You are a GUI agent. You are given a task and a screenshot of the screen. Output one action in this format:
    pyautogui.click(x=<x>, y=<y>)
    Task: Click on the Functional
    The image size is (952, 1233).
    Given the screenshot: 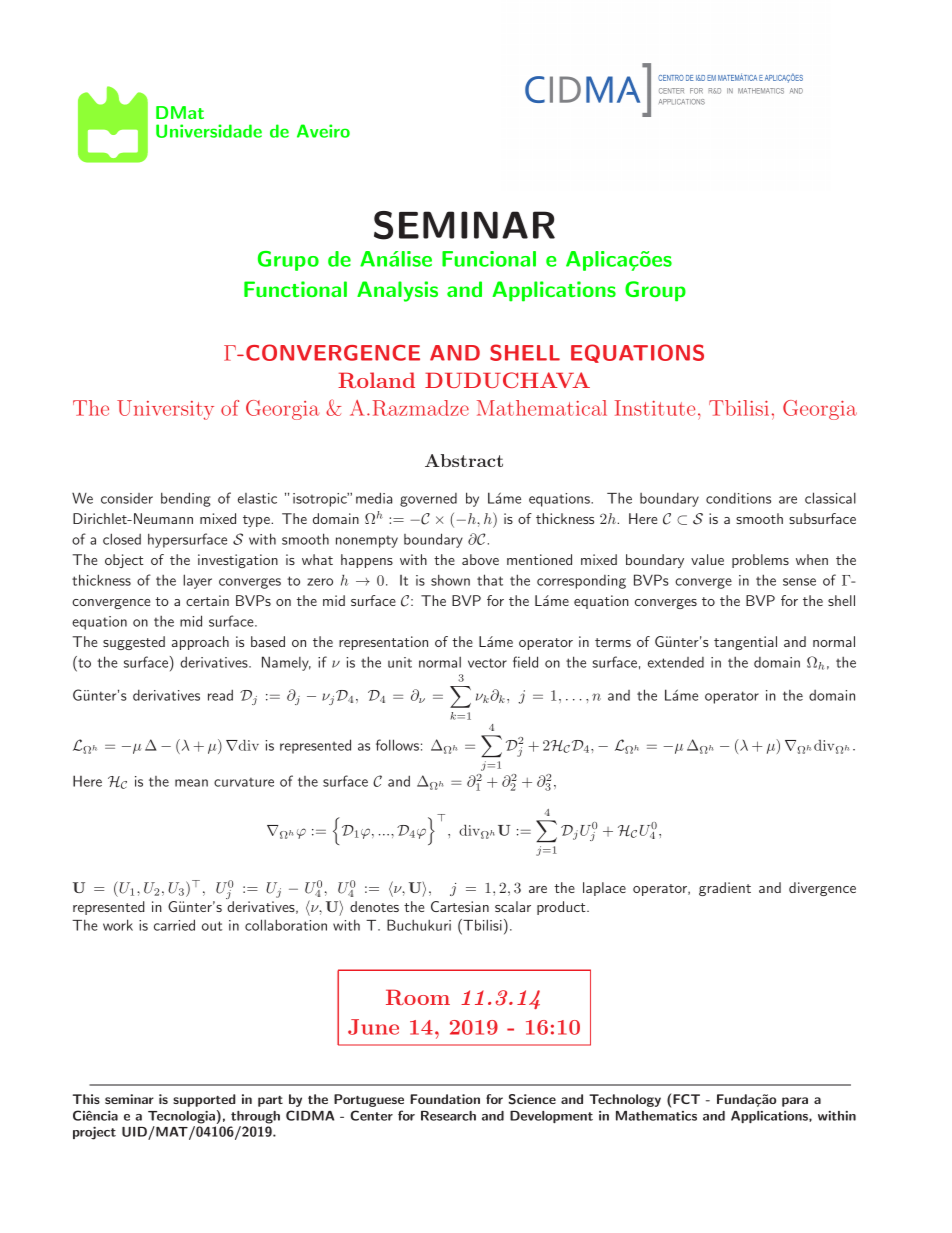 What is the action you would take?
    pyautogui.click(x=295, y=289)
